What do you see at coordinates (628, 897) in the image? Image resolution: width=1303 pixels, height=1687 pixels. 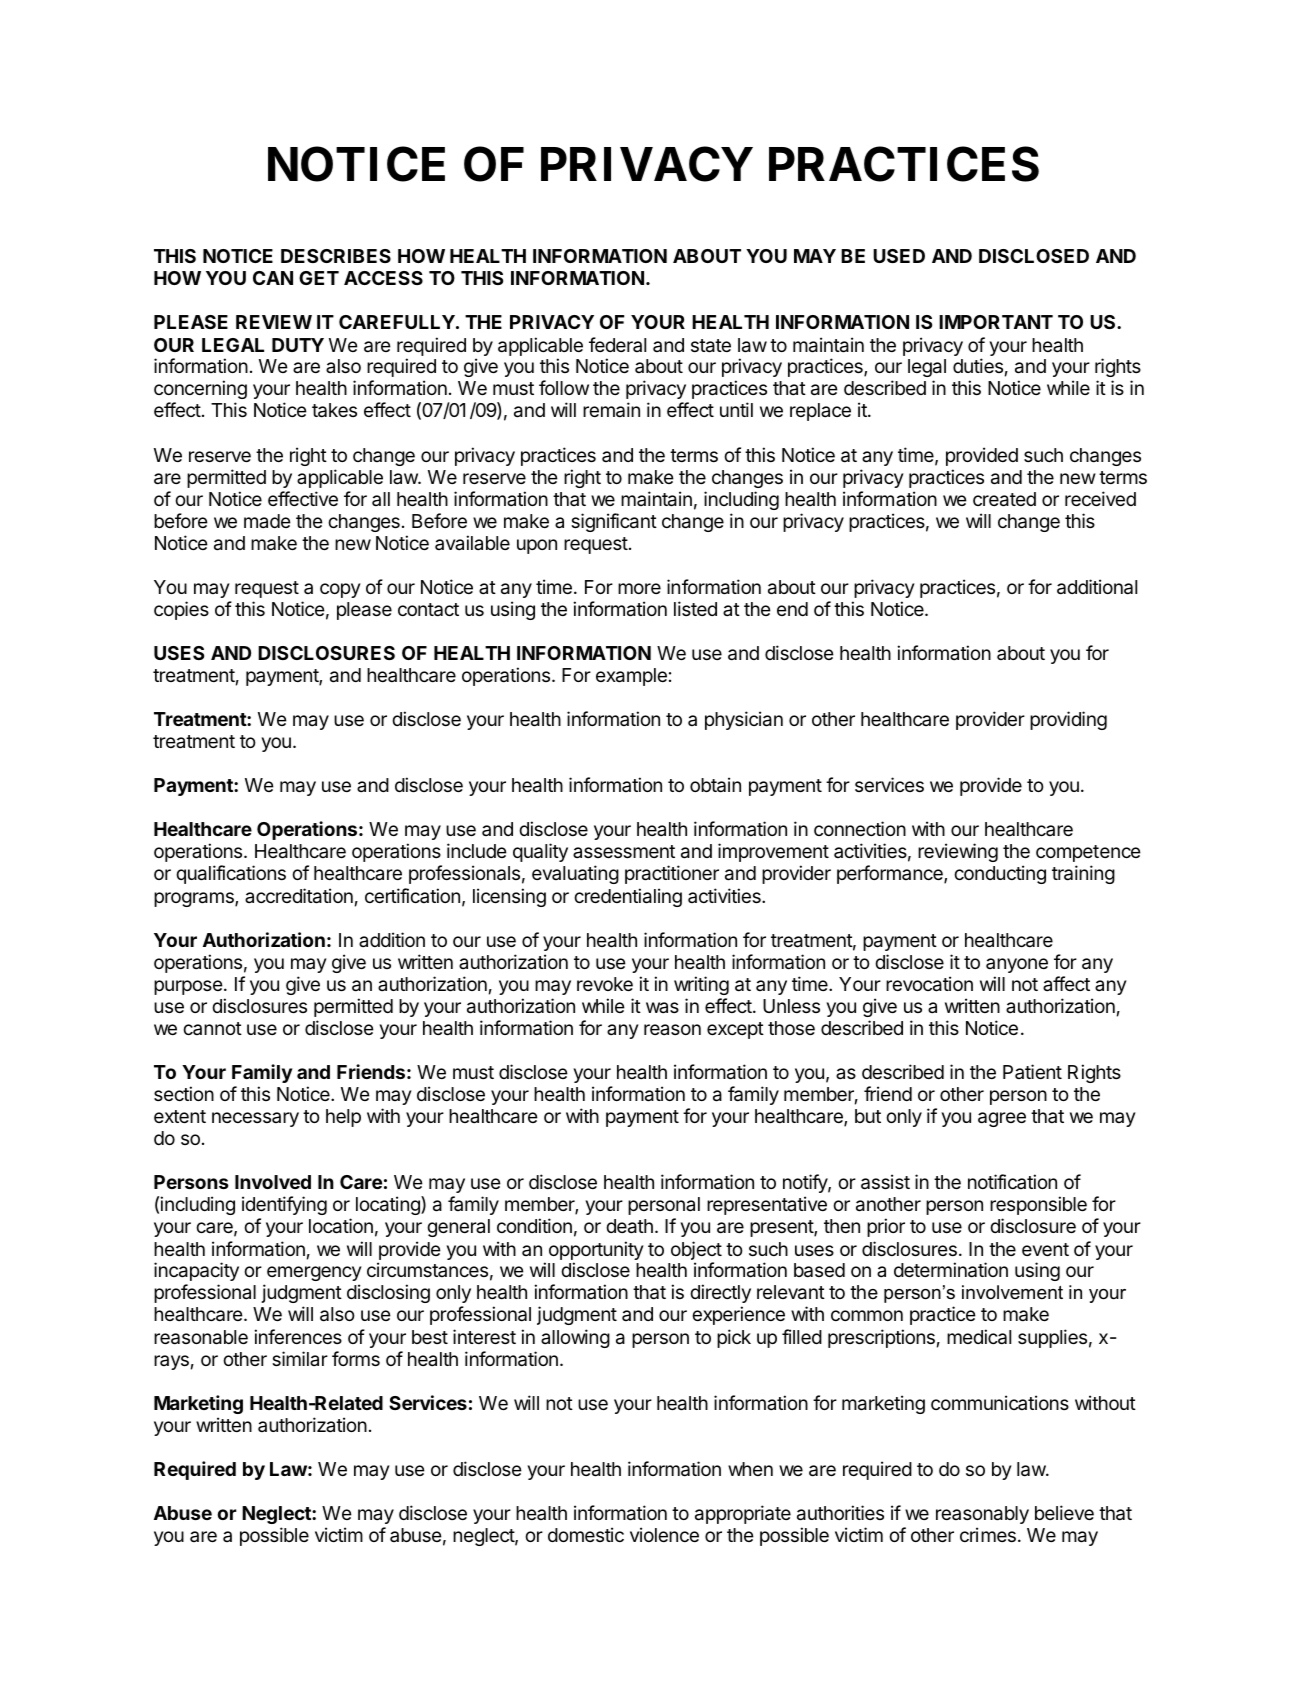 I see `credentialing` at bounding box center [628, 897].
